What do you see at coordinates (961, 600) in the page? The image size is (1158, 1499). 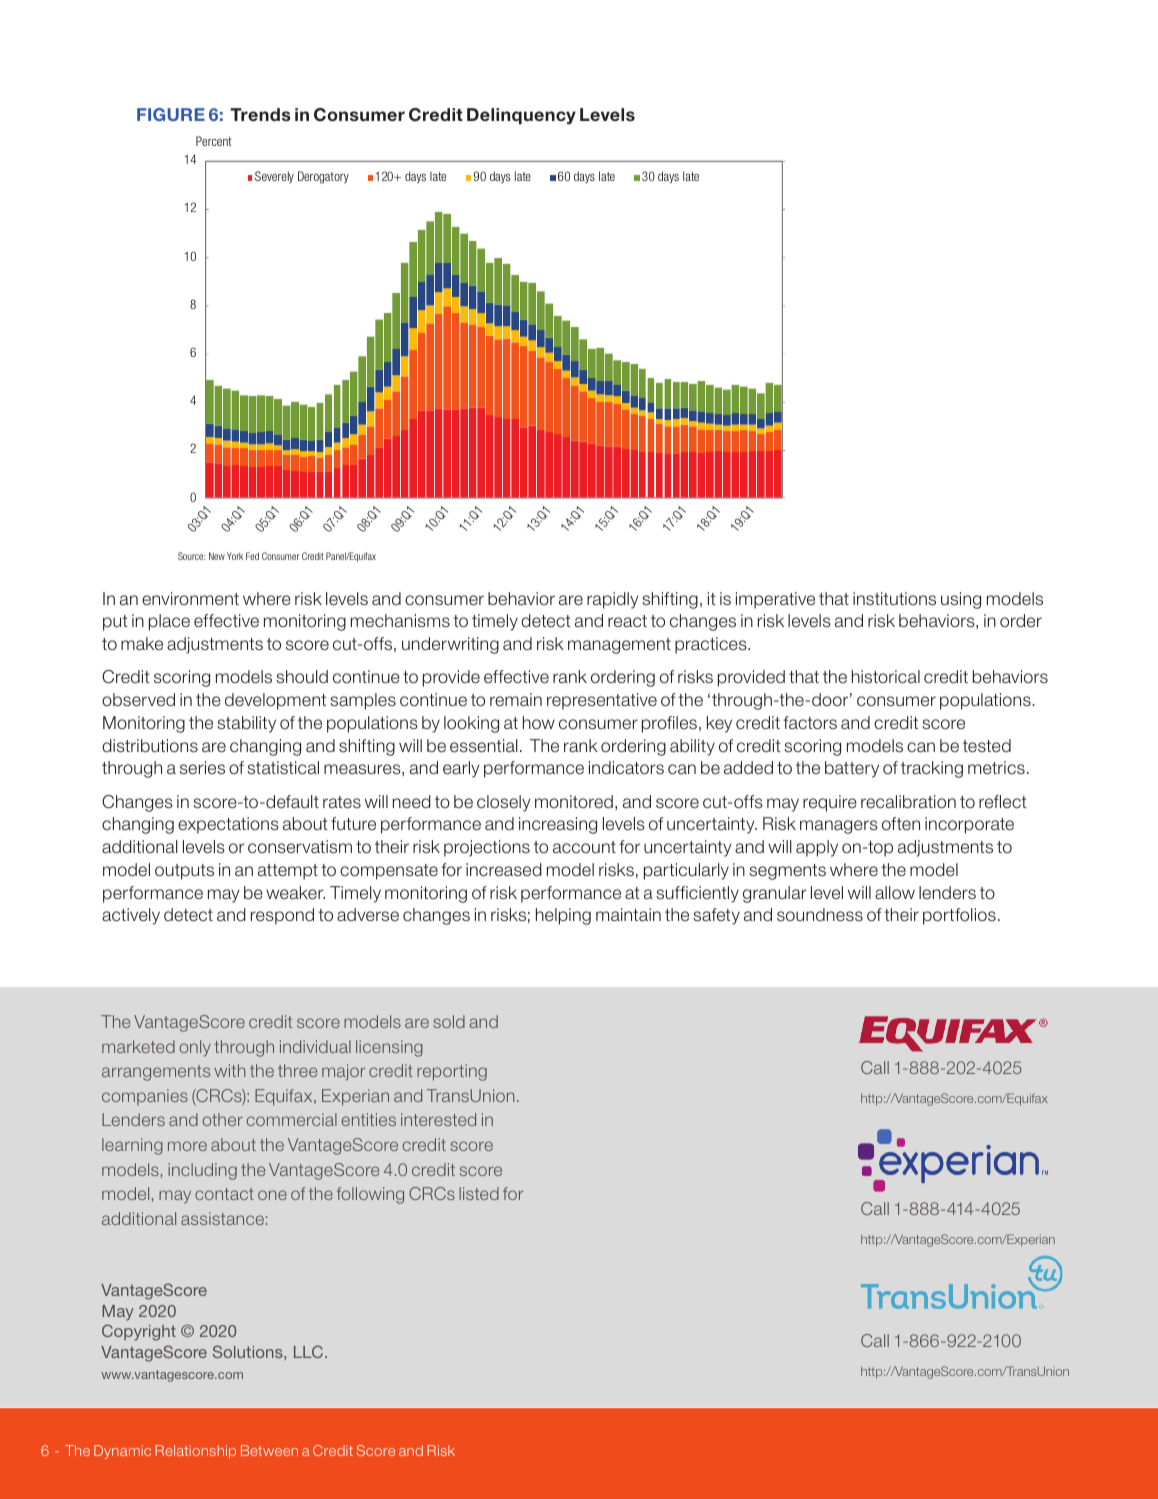 I see `using` at bounding box center [961, 600].
